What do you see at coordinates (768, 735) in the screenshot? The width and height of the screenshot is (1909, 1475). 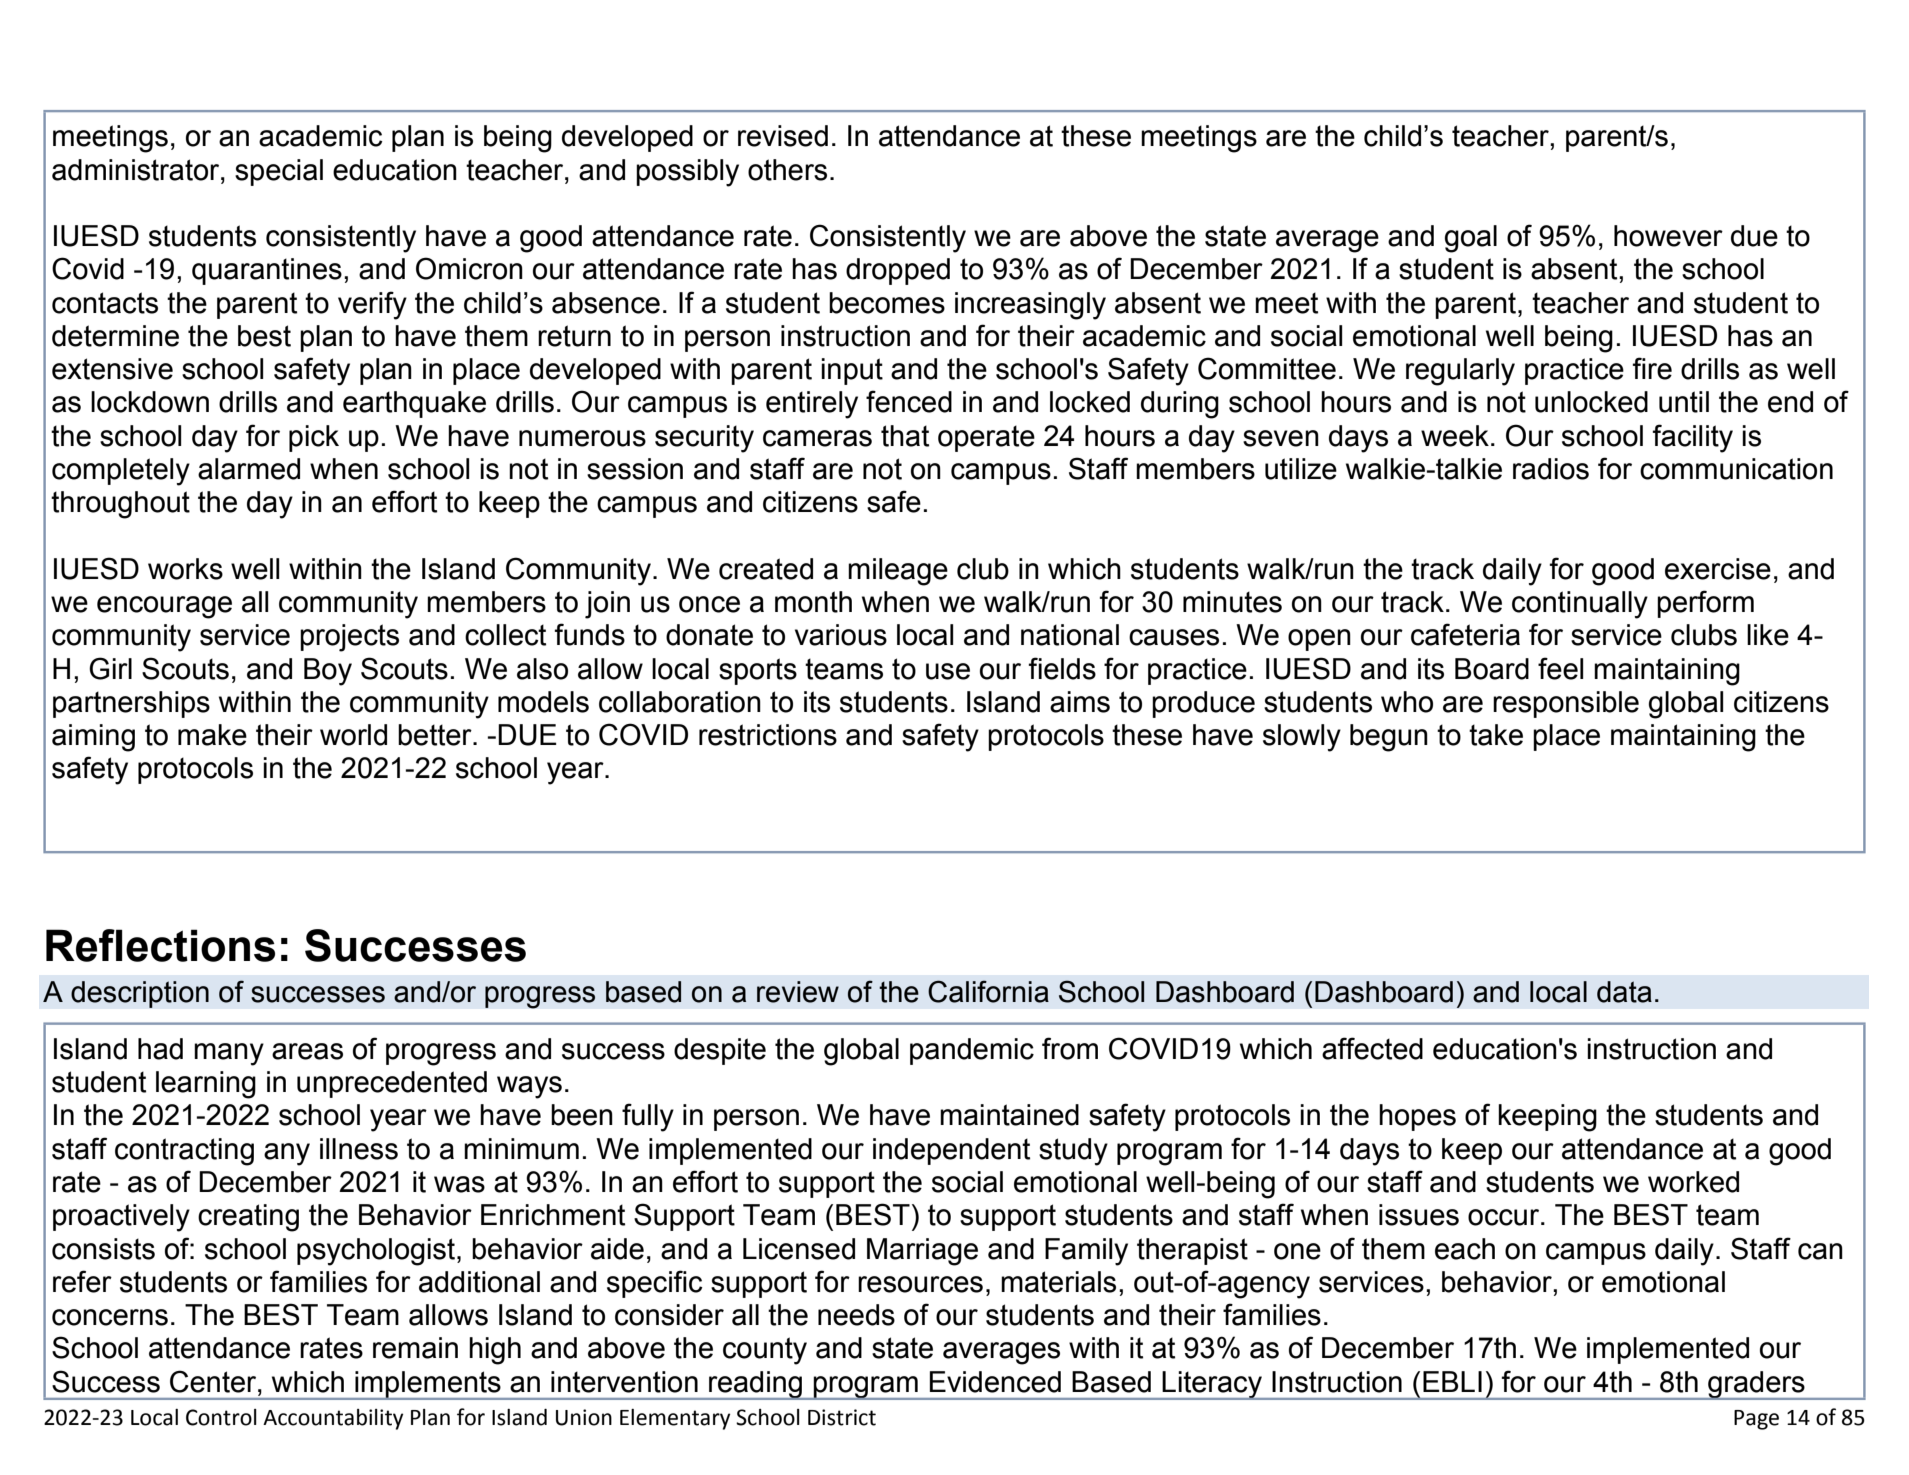 I see `restrictions` at bounding box center [768, 735].
